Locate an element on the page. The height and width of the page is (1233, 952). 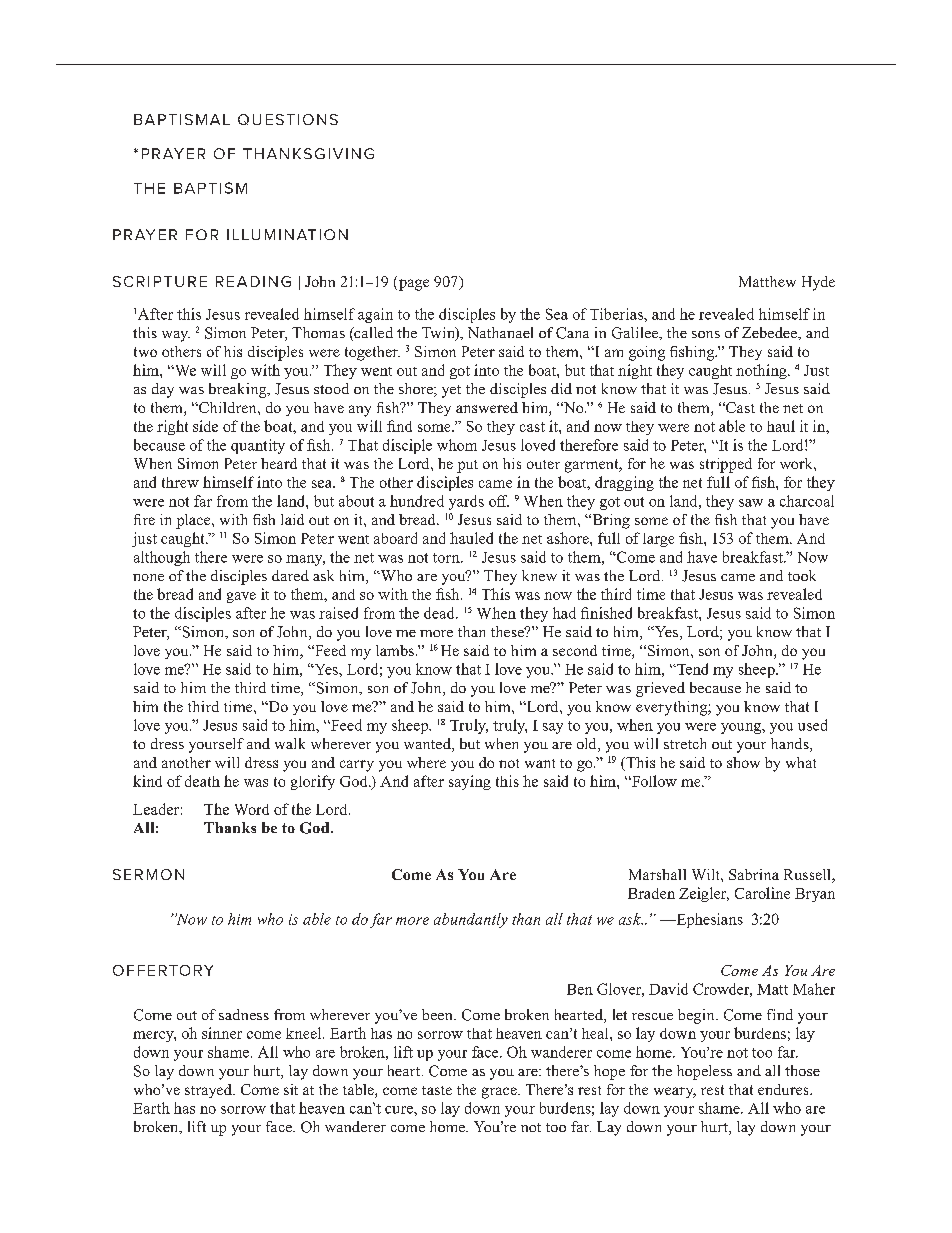
took is located at coordinates (802, 575).
